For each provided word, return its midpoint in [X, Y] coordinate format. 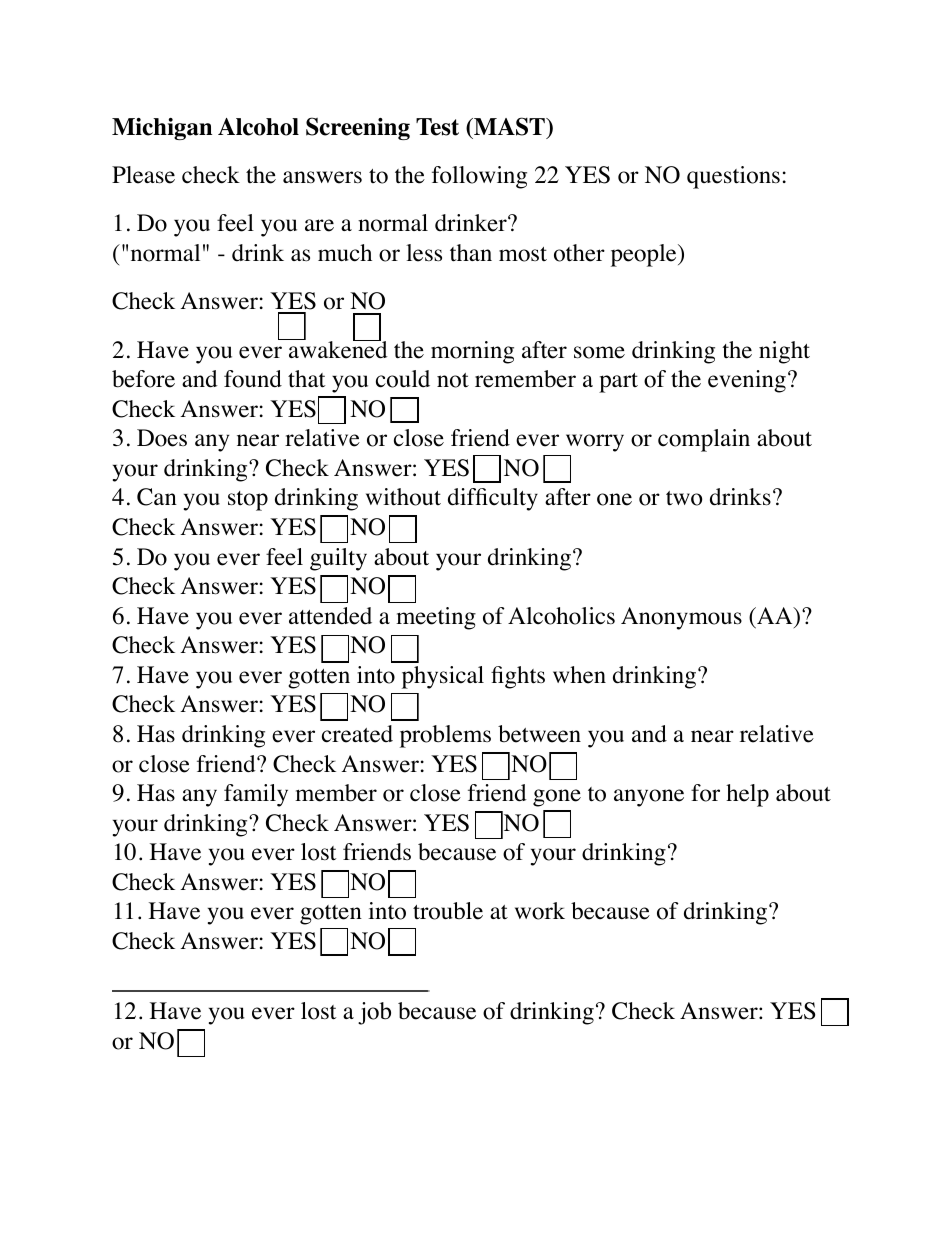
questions [733, 177]
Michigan [162, 129]
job [374, 1013]
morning [472, 352]
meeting [436, 618]
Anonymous [681, 618]
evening [747, 381]
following [479, 177]
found [253, 379]
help [747, 795]
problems [445, 736]
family [256, 795]
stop [248, 501]
